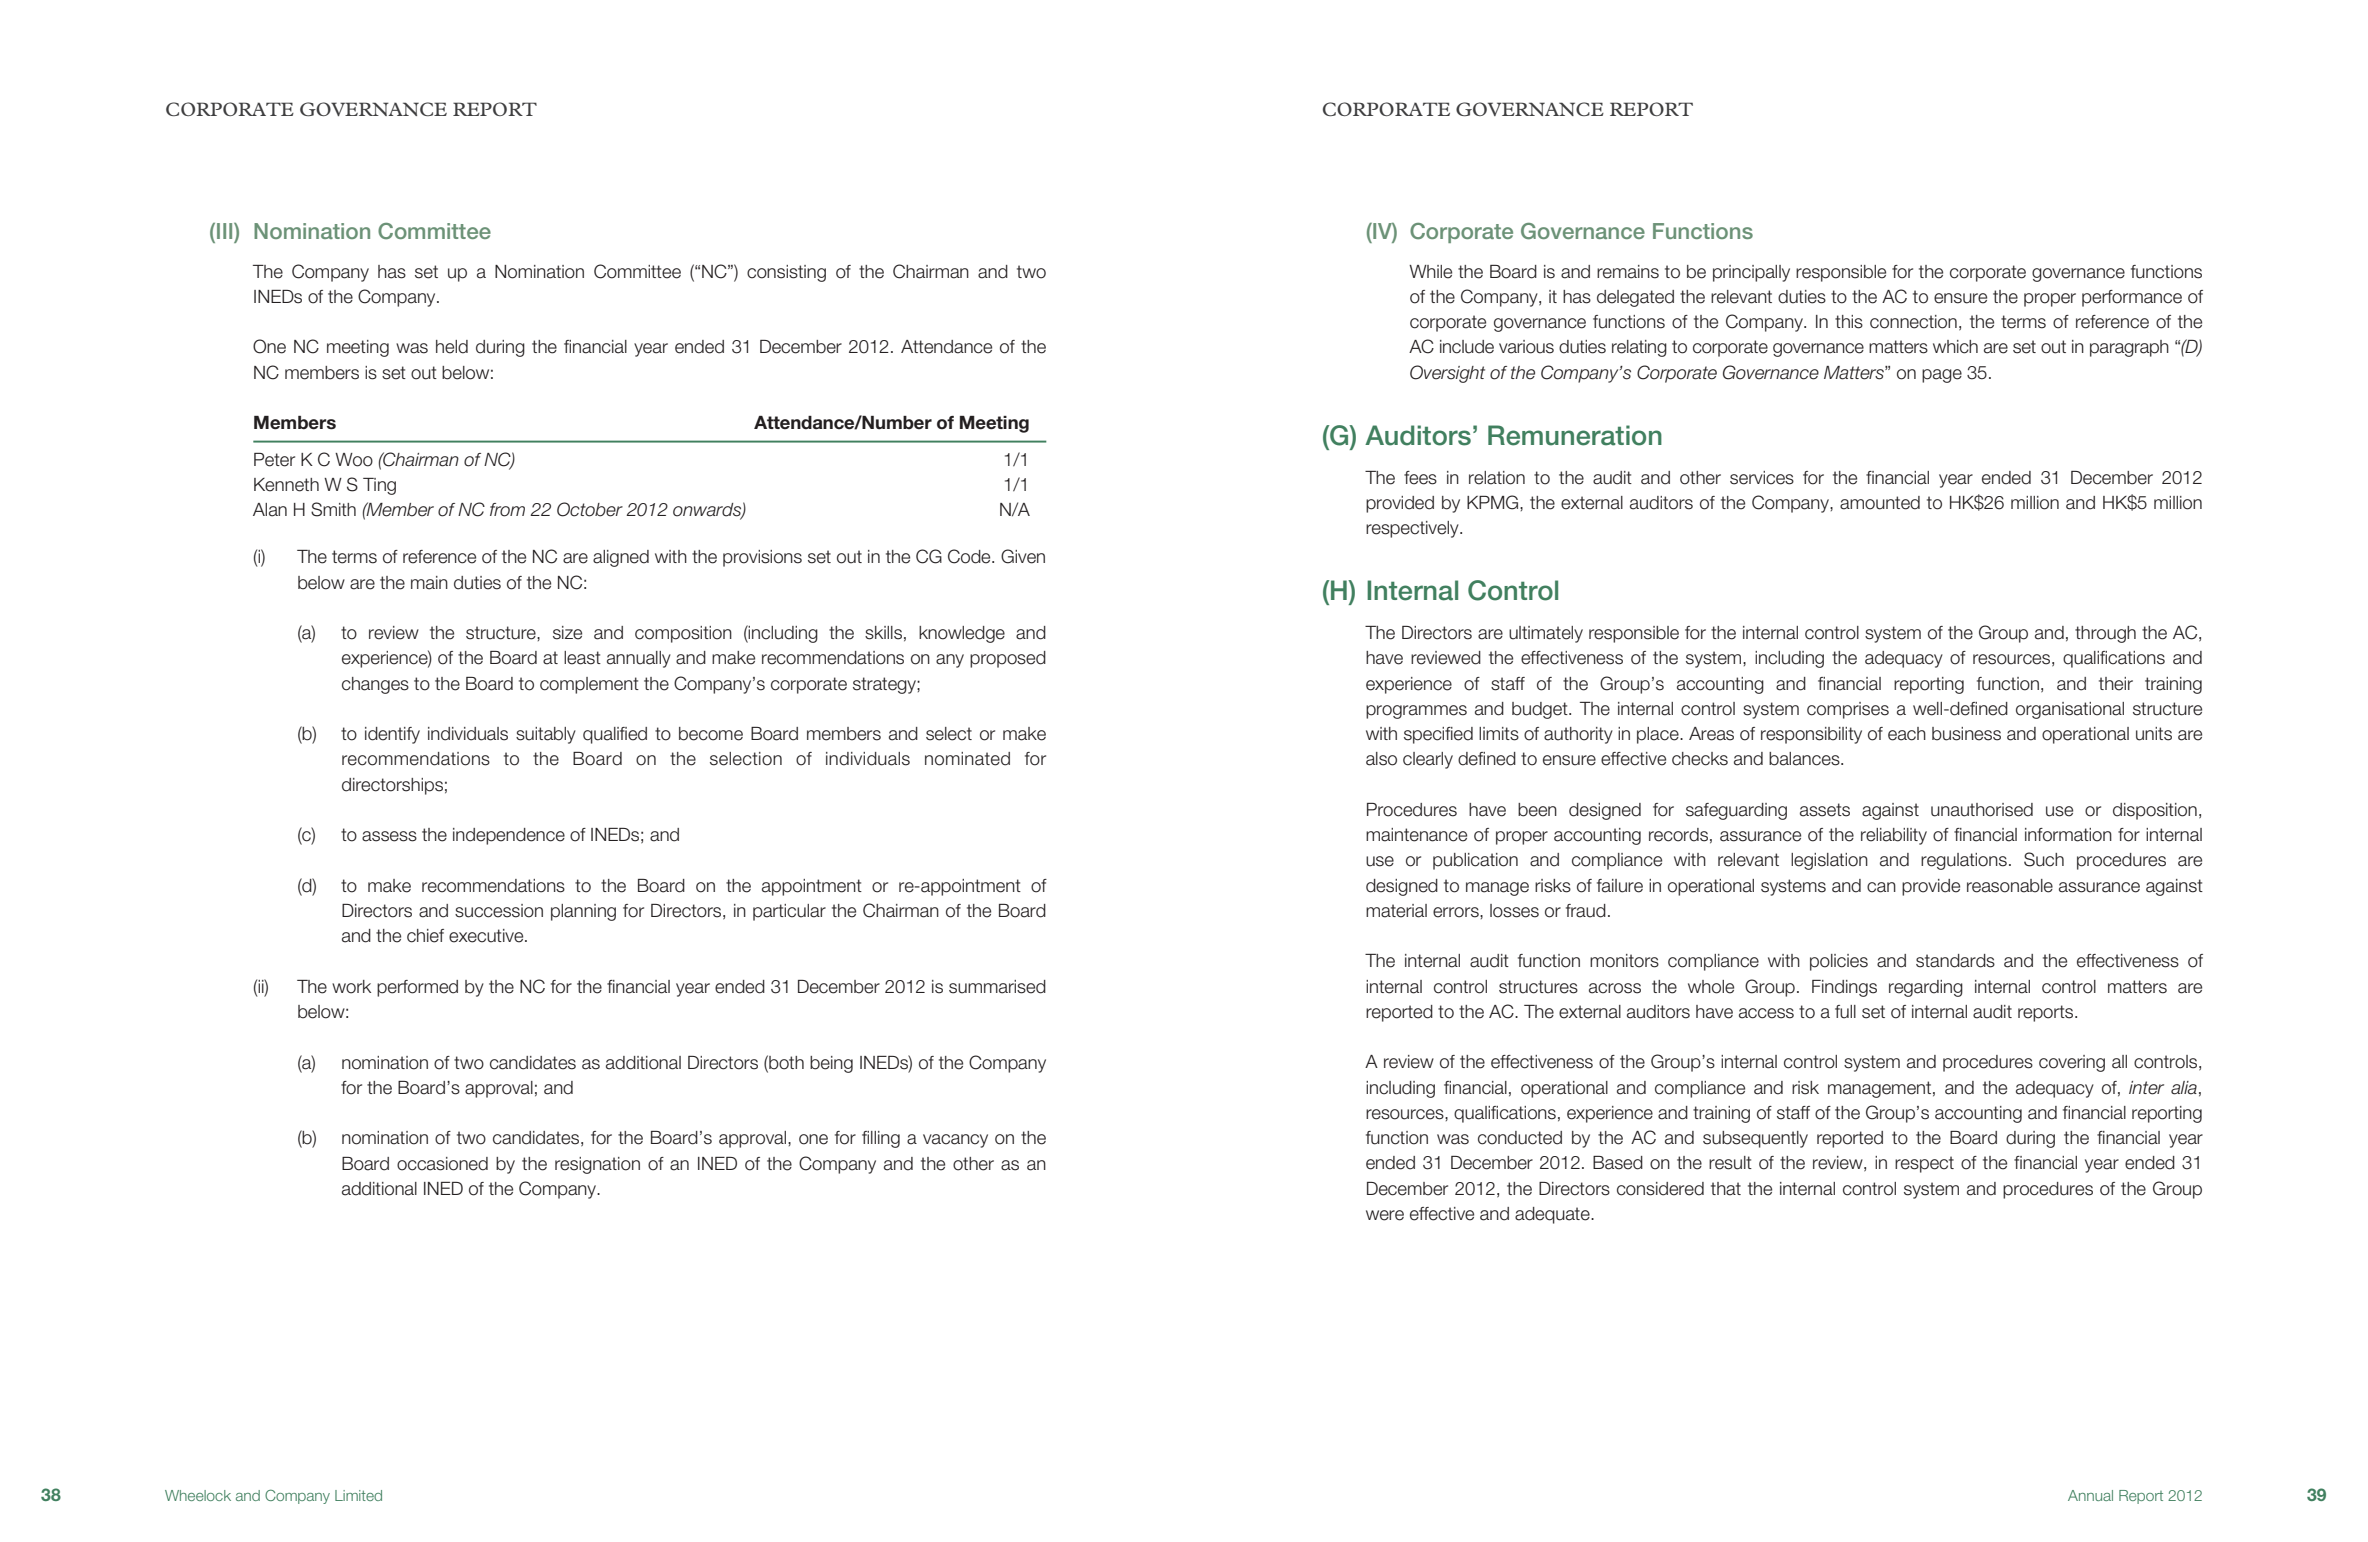 The width and height of the document is (2368, 1542). Describe the element at coordinates (452, 347) in the document. I see `held` at that location.
